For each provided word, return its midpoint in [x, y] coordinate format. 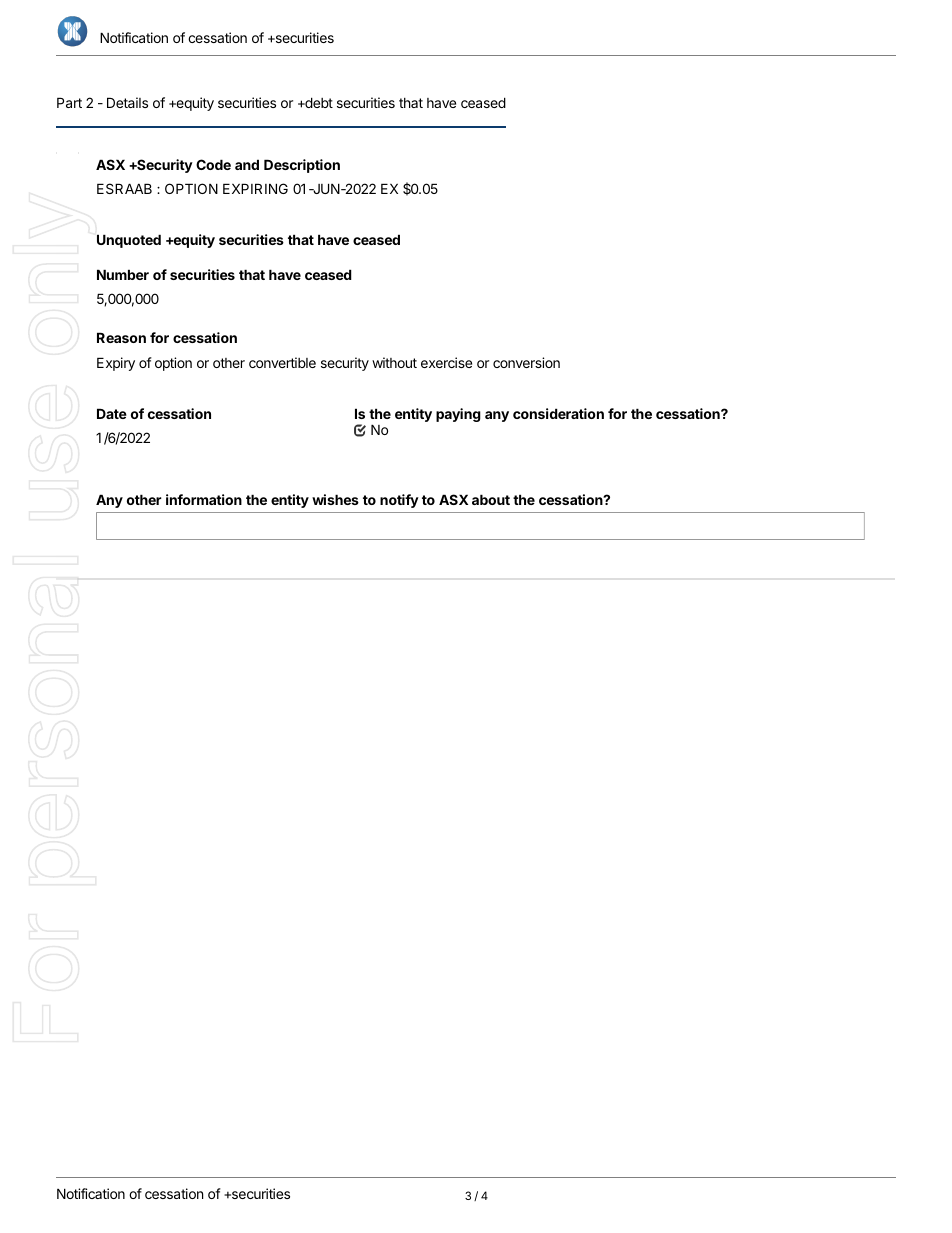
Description [302, 166]
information [204, 499]
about [491, 499]
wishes [335, 499]
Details [127, 102]
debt [318, 102]
